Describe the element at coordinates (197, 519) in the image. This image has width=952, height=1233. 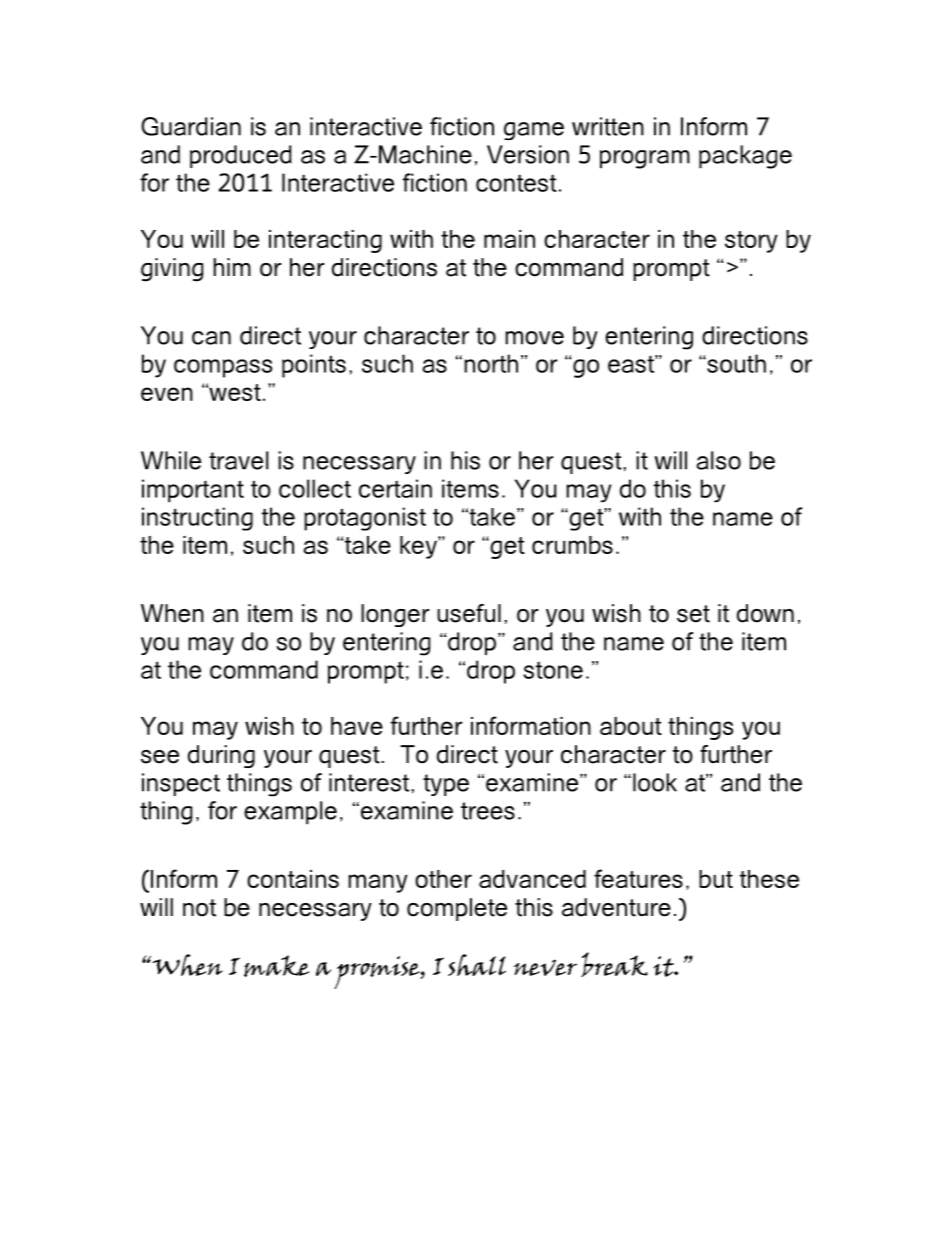
I see `instructing` at that location.
